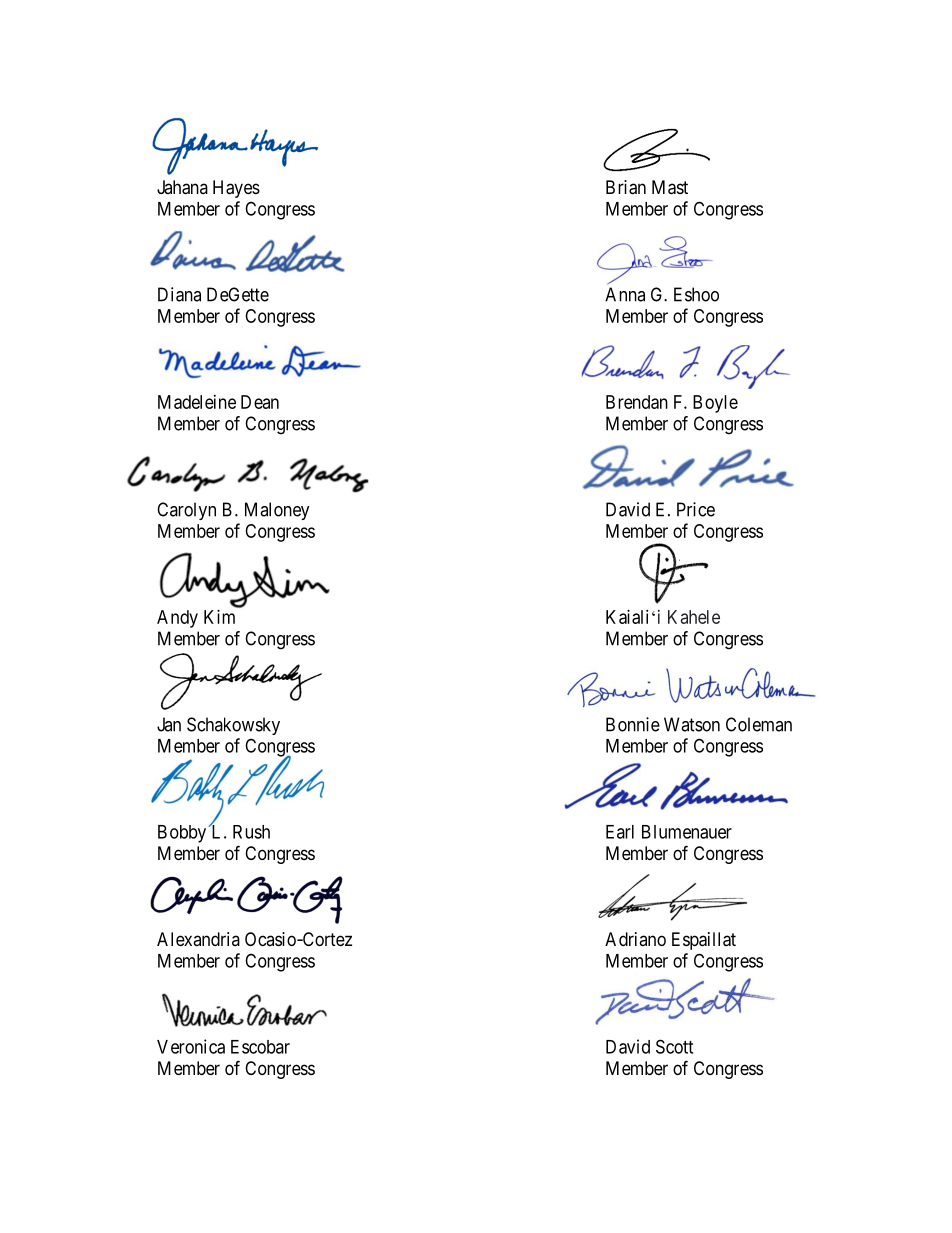 The image size is (952, 1233). Describe the element at coordinates (169, 724) in the image. I see `Jan` at that location.
